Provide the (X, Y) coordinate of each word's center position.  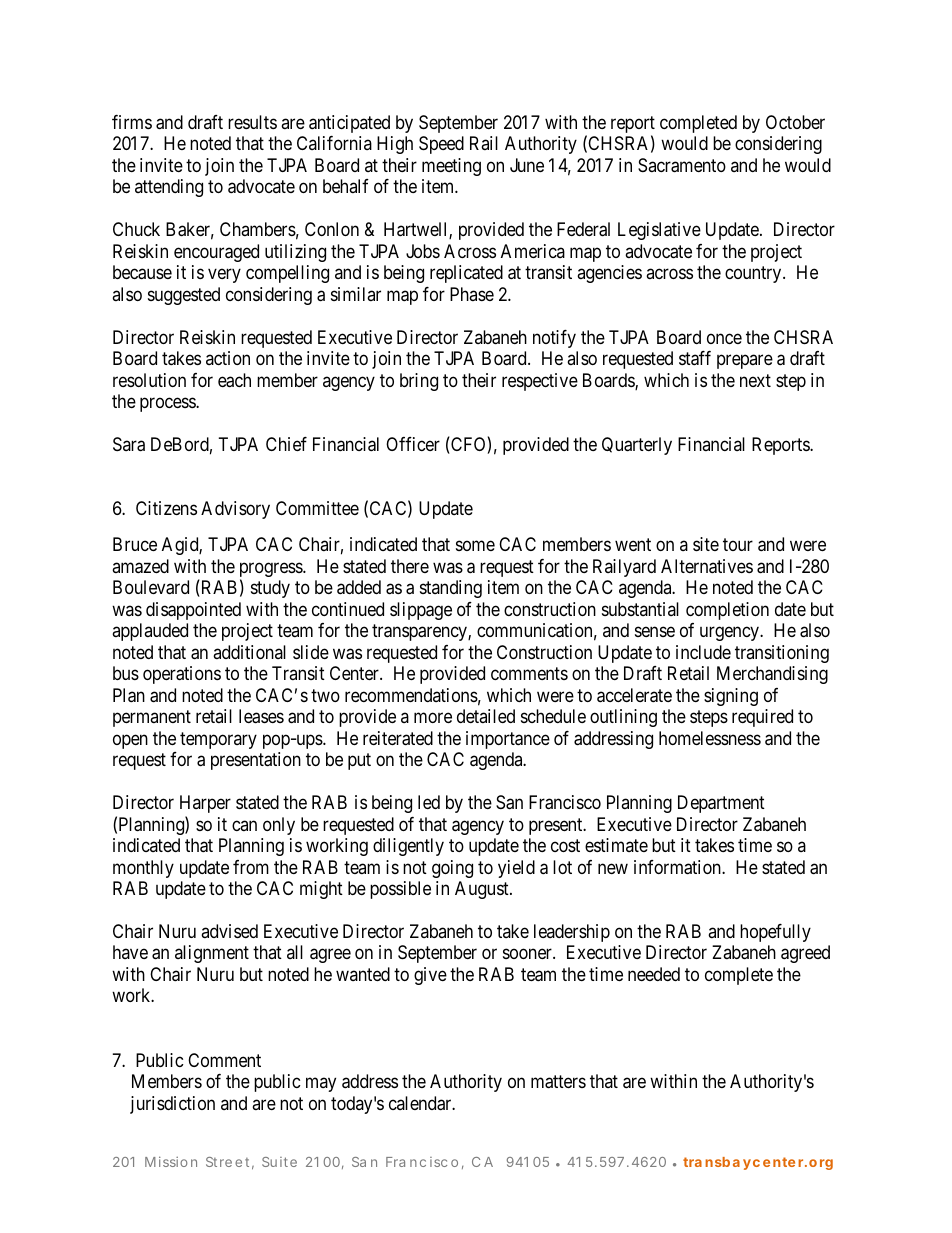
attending (169, 188)
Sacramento (682, 165)
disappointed (193, 611)
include (703, 652)
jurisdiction (172, 1105)
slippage (421, 611)
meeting (451, 167)
